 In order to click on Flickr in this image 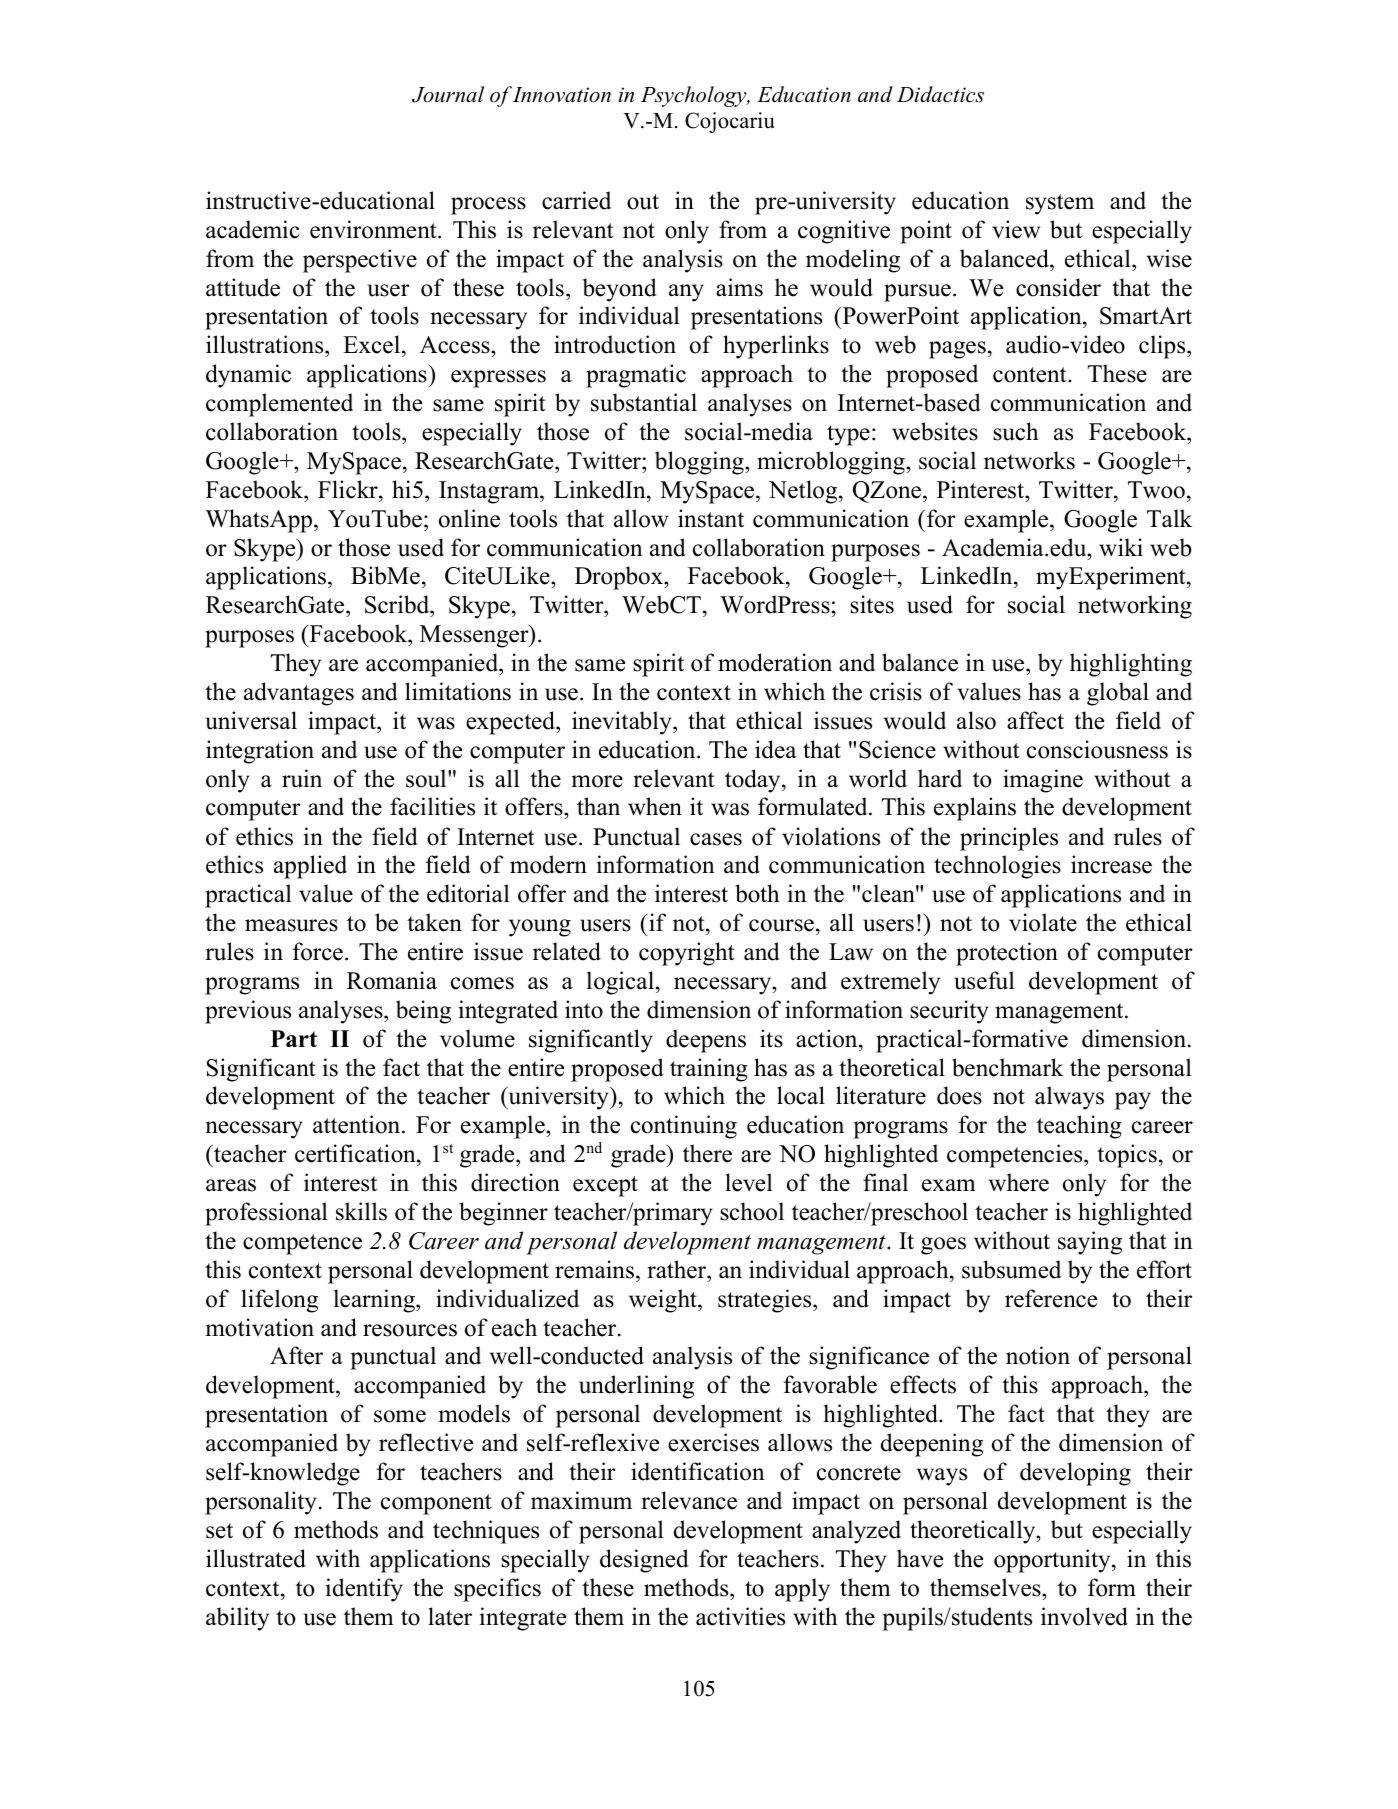, I will do `click(349, 489)`.
